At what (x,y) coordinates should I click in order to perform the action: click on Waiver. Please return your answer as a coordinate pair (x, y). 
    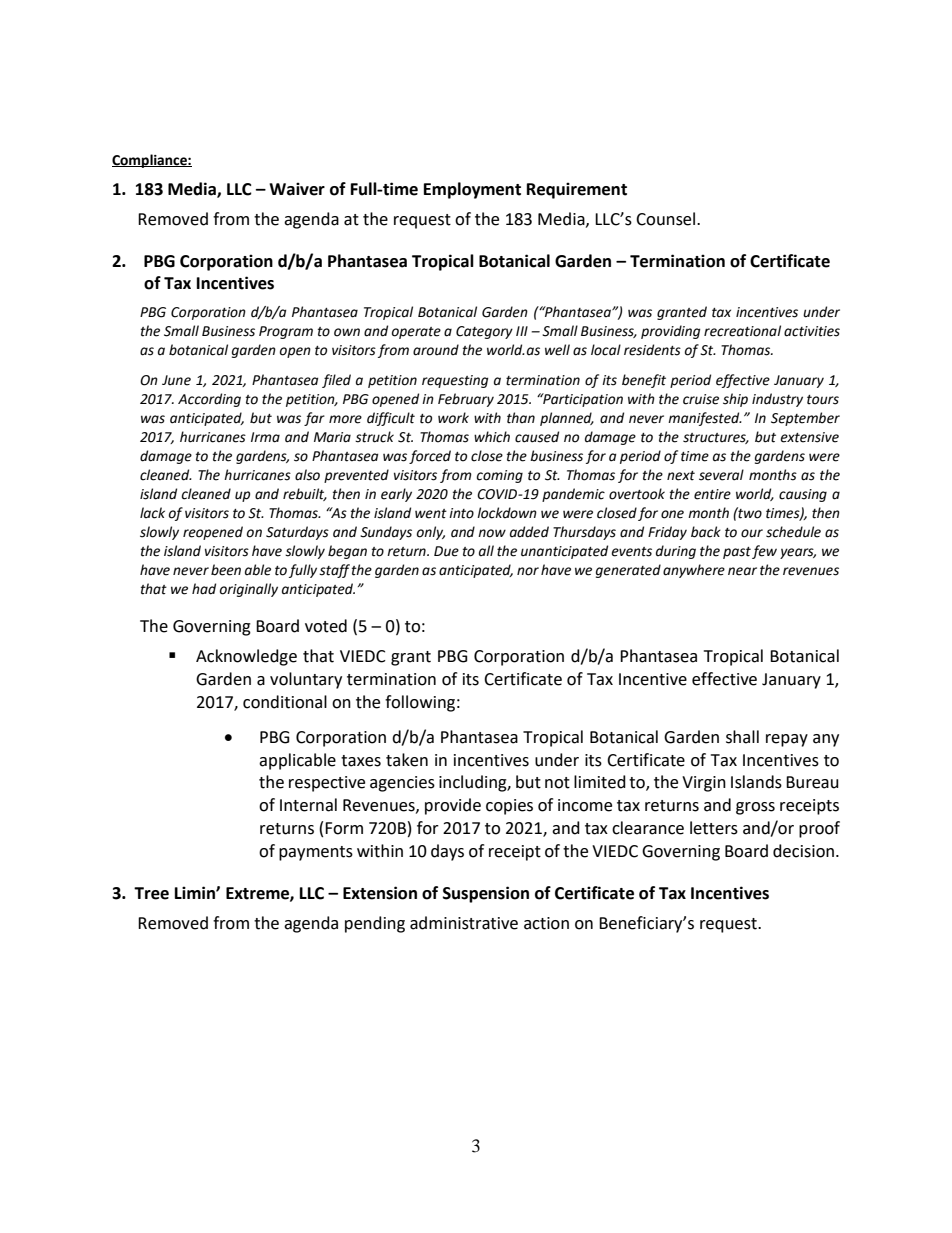
    Looking at the image, I should click on (297, 189).
